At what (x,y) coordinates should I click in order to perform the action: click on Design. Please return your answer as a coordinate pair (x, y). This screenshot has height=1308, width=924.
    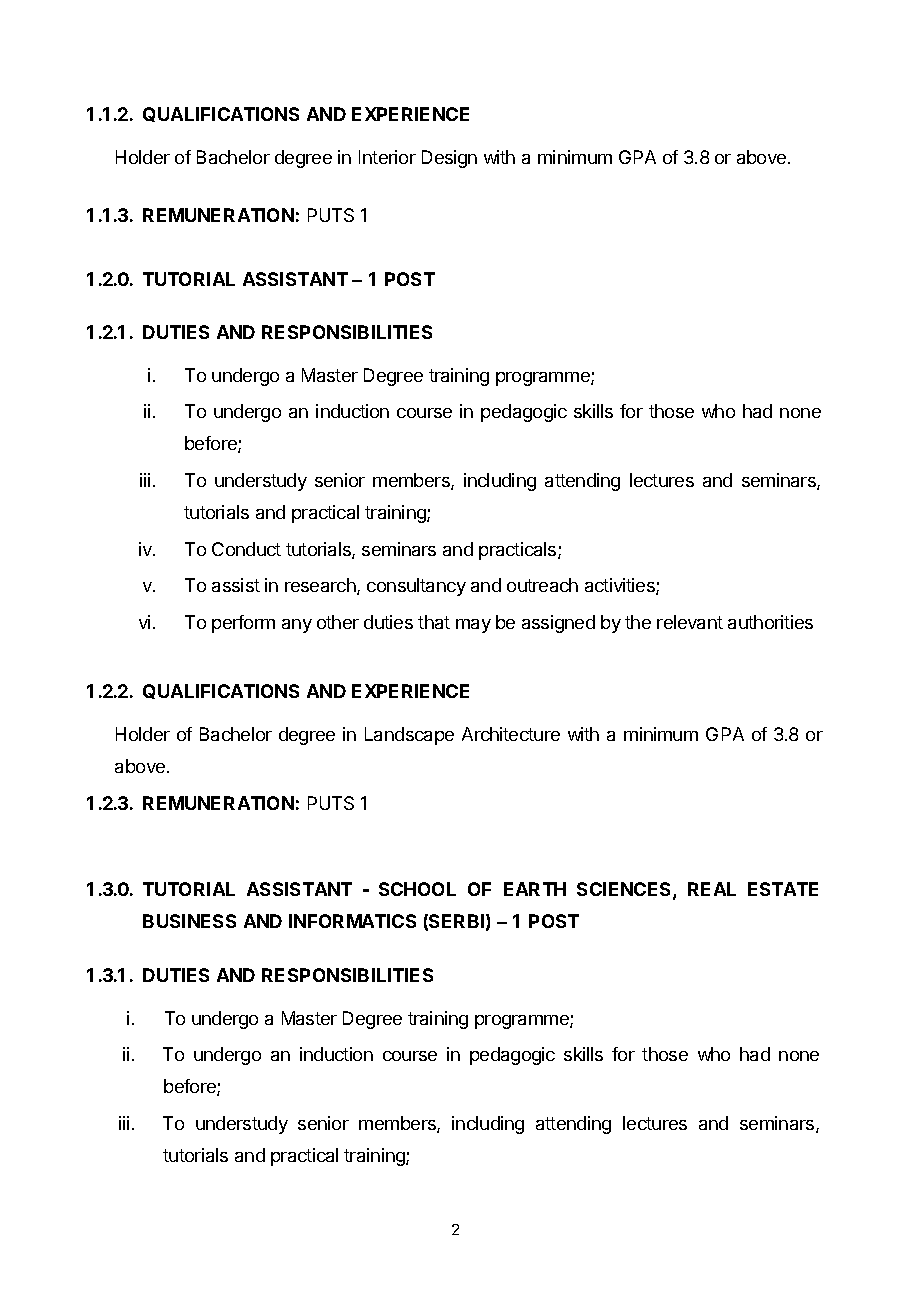
    Looking at the image, I should click on (449, 159).
